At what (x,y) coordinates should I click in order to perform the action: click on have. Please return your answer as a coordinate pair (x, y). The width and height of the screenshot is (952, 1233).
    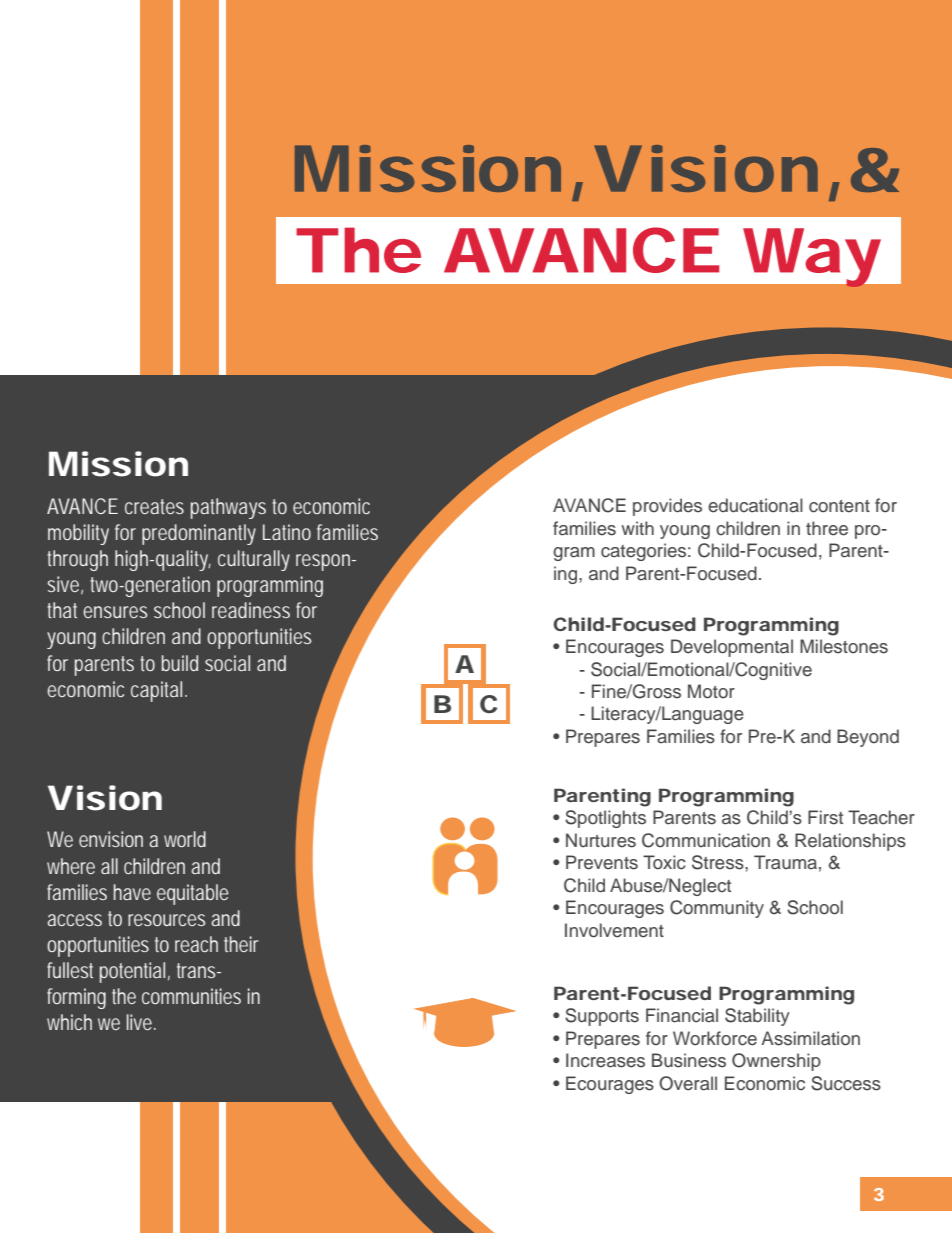
    Looking at the image, I should click on (132, 892).
